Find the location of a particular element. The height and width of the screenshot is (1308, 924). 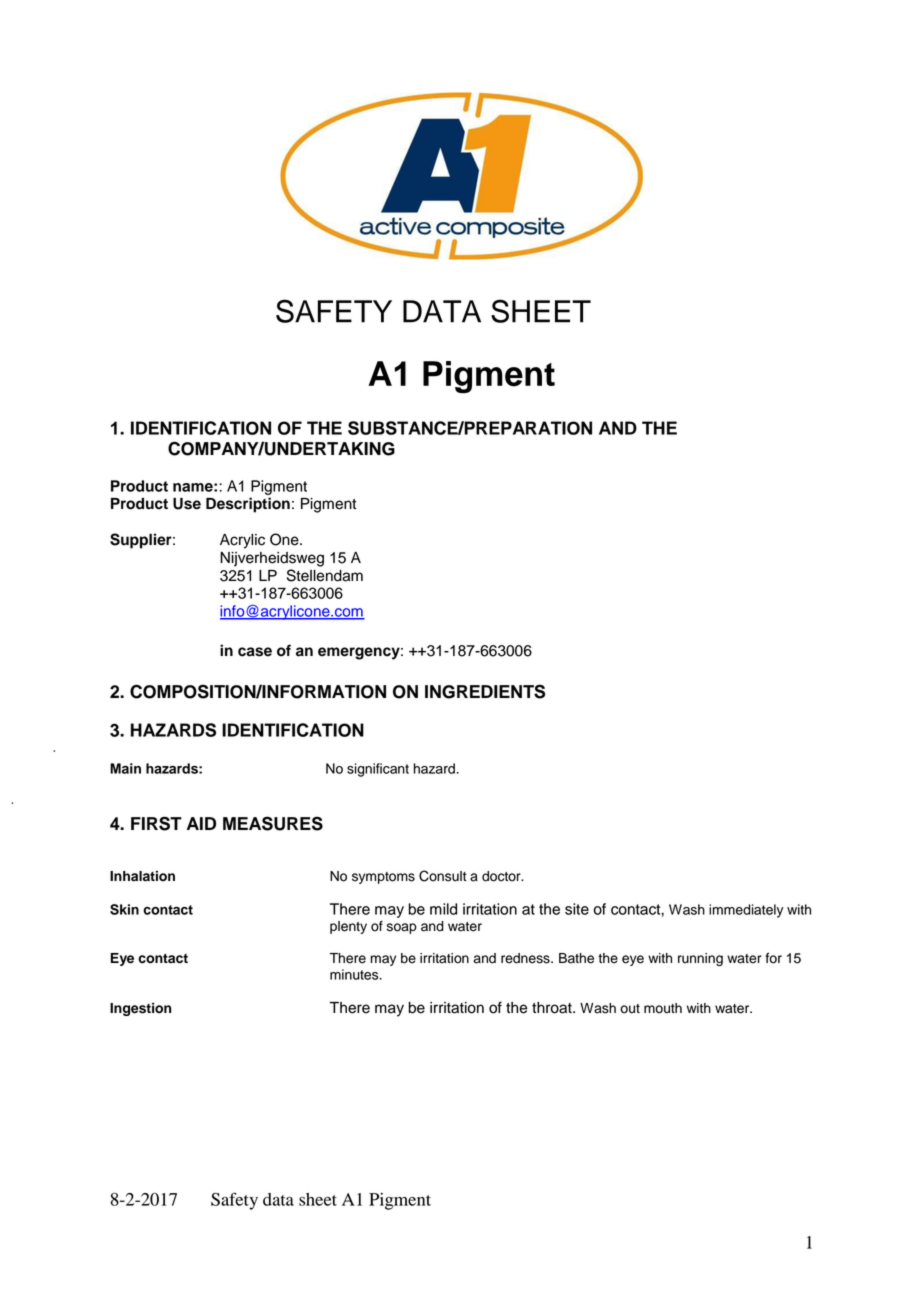

Use is located at coordinates (187, 504).
